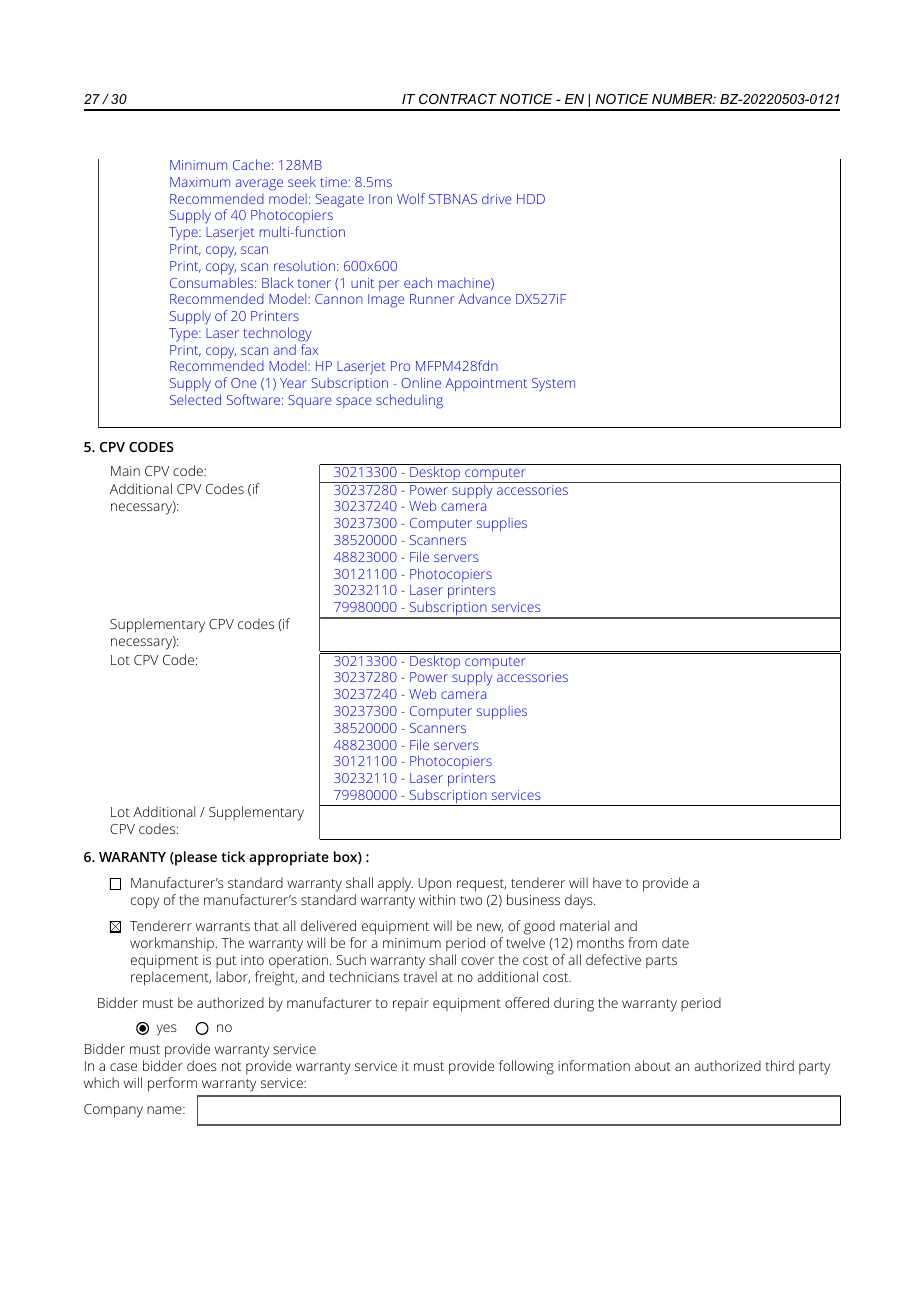 This page has width=924, height=1308. Describe the element at coordinates (434, 886) in the page. I see `Upon` at that location.
